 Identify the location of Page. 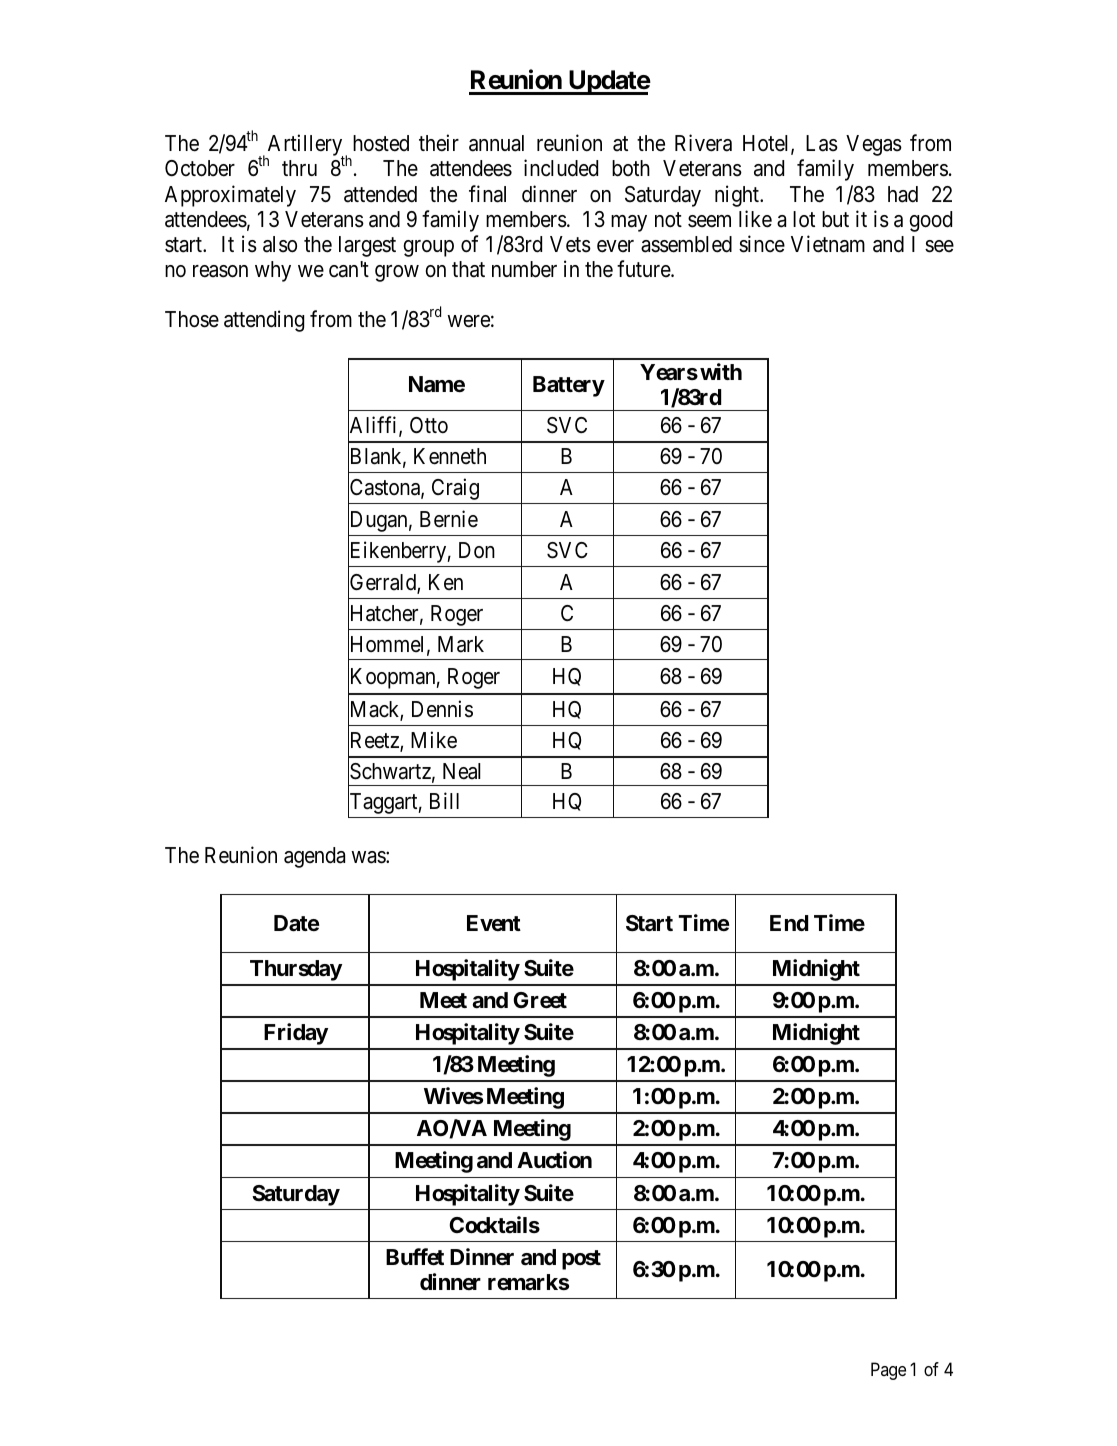
(888, 1371).
